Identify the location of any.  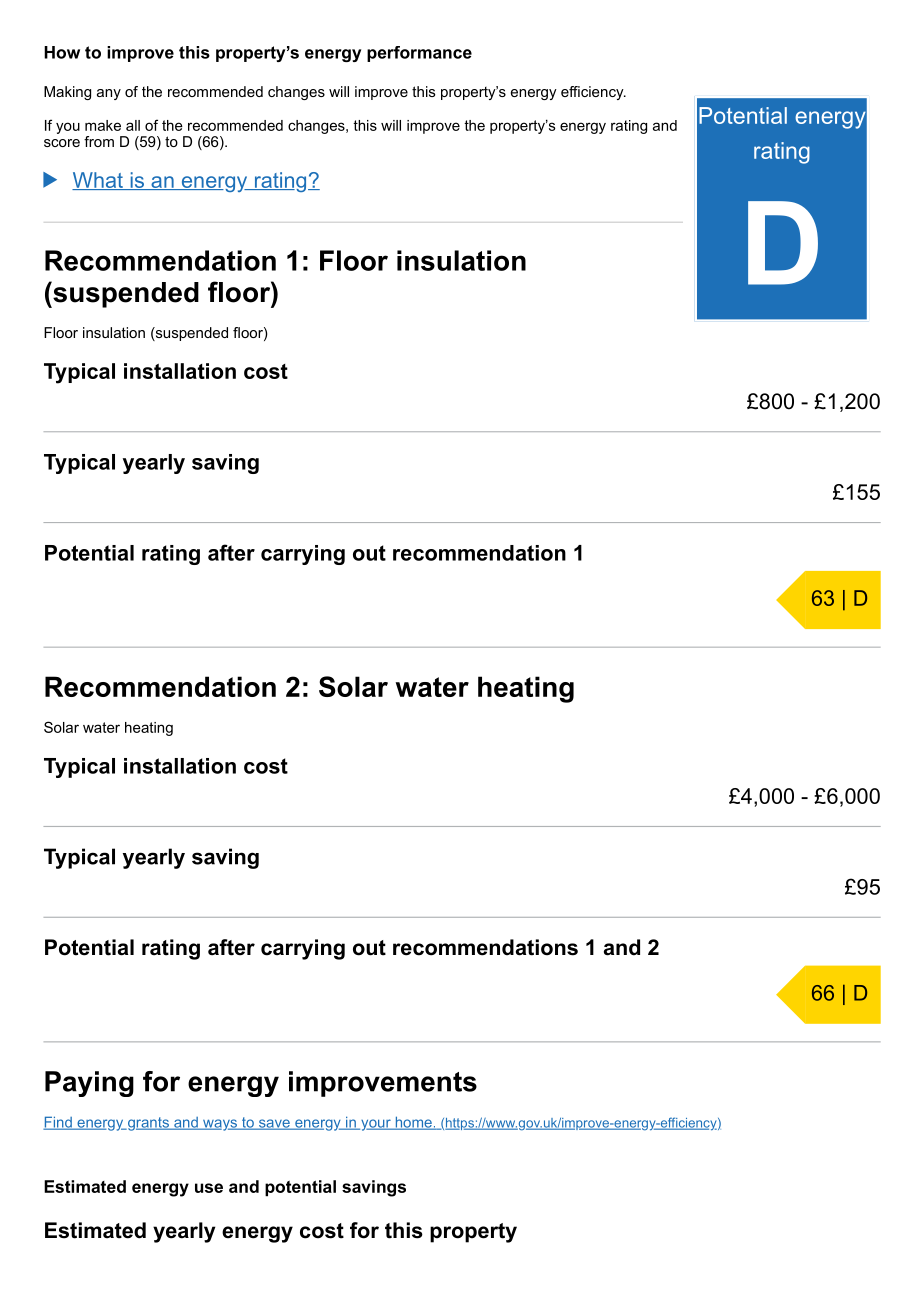
(109, 94).
